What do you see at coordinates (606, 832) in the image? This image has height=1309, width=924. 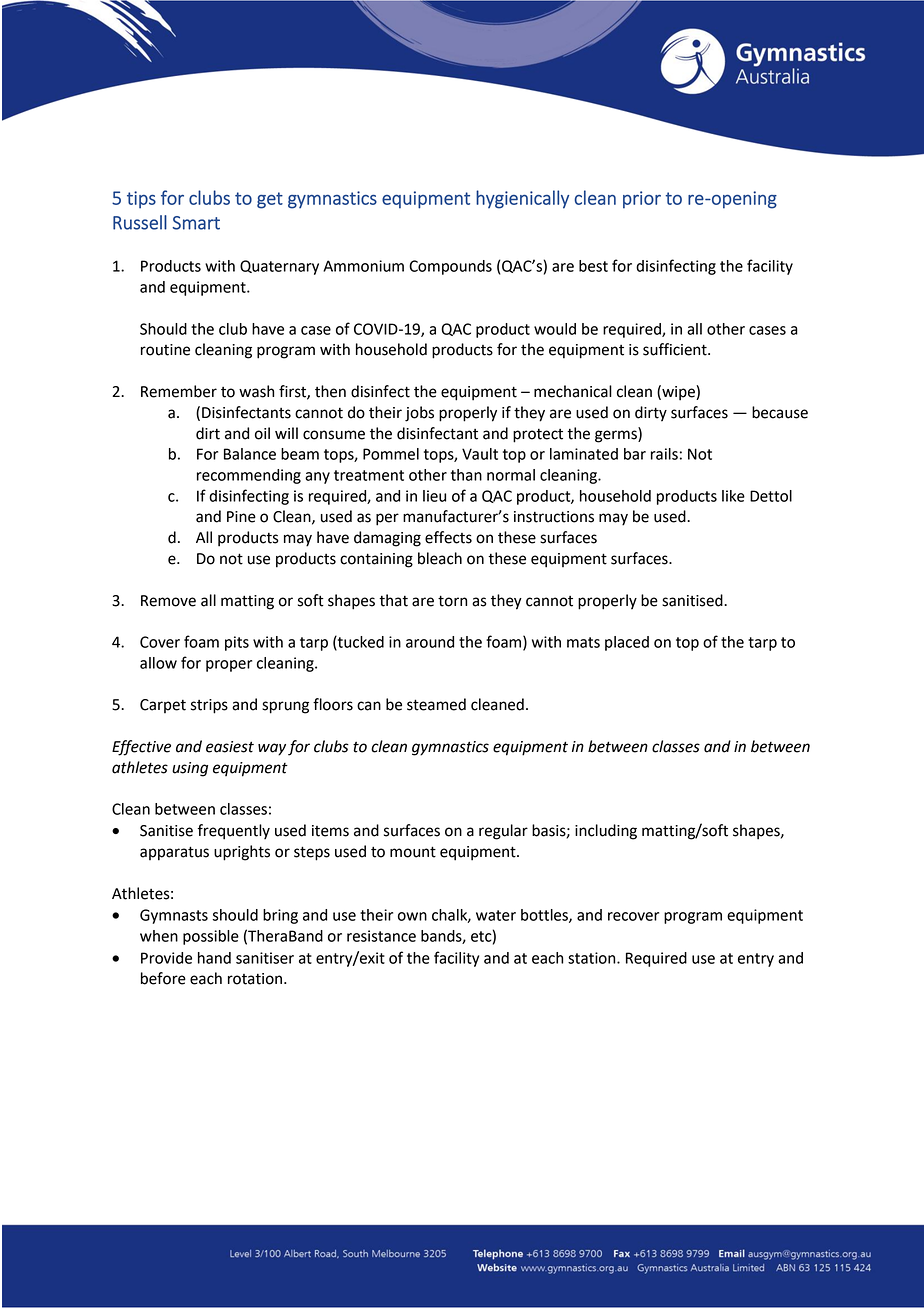 I see `including` at bounding box center [606, 832].
